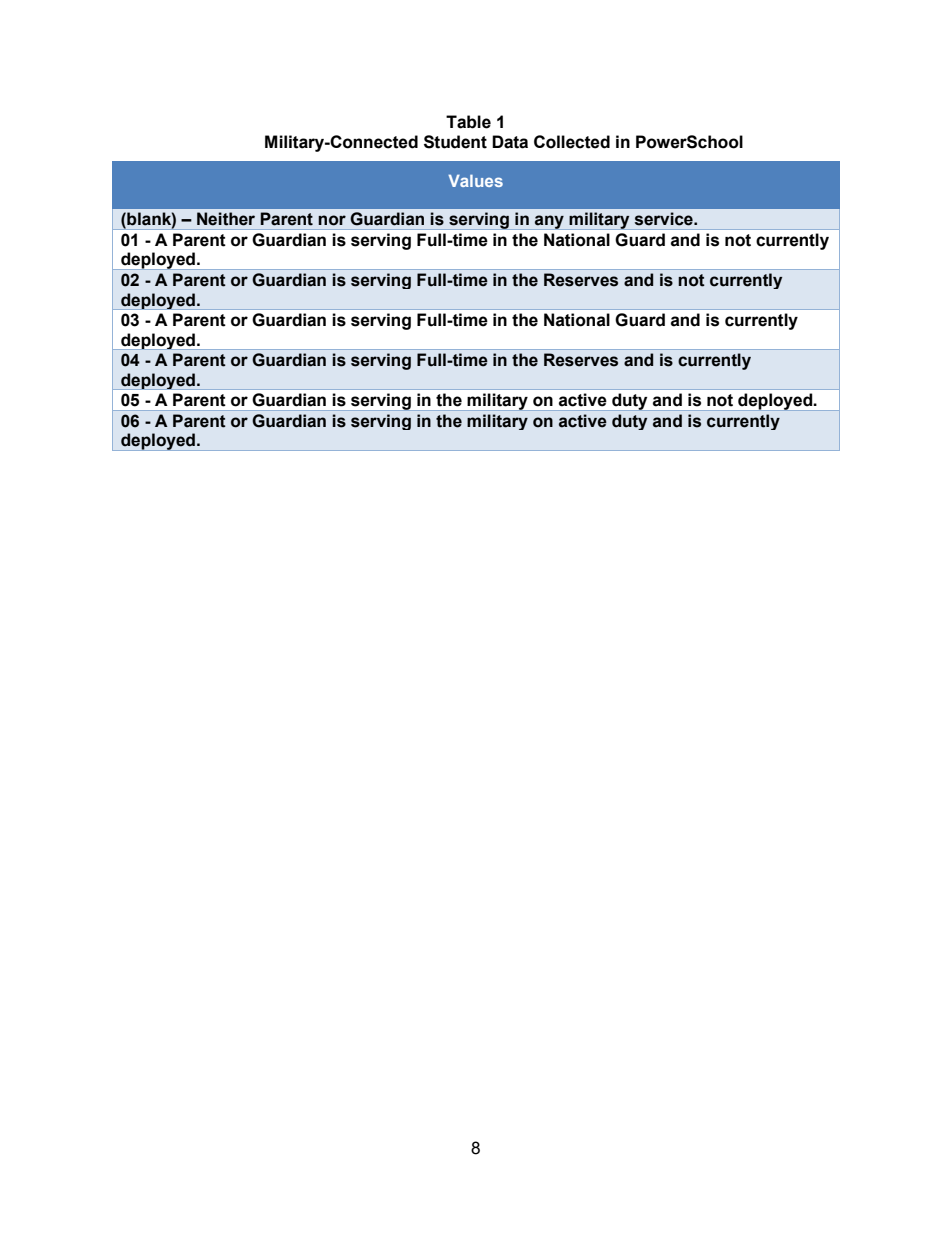 This screenshot has height=1233, width=952. What do you see at coordinates (475, 181) in the screenshot?
I see `Values` at bounding box center [475, 181].
